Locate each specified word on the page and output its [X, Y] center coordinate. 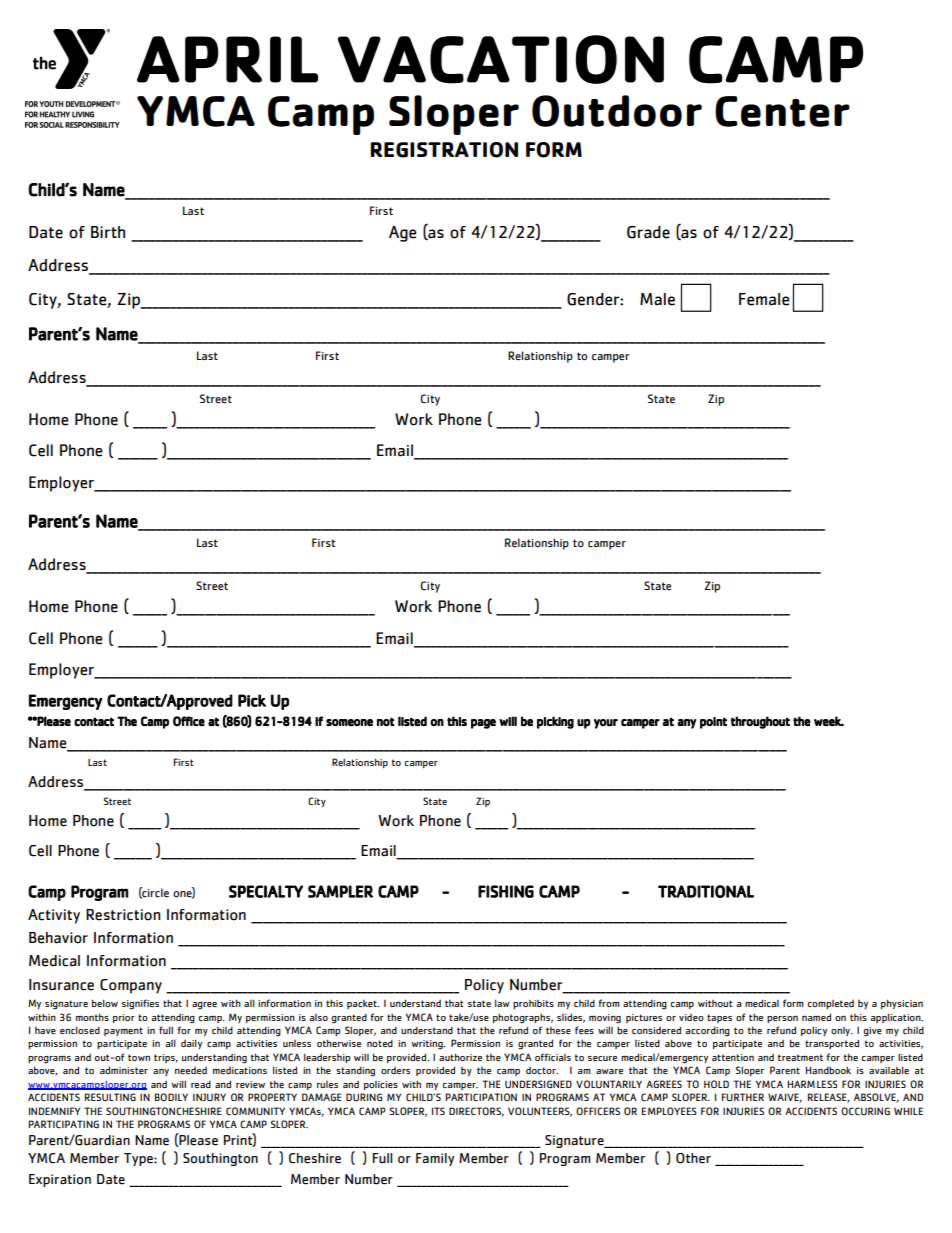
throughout [760, 722]
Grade [648, 232]
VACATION [501, 59]
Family [435, 1159]
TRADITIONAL [706, 891]
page [483, 724]
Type [139, 1159]
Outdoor [617, 111]
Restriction [123, 915]
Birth [108, 232]
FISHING [506, 891]
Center [782, 111]
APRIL [227, 59]
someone [349, 722]
